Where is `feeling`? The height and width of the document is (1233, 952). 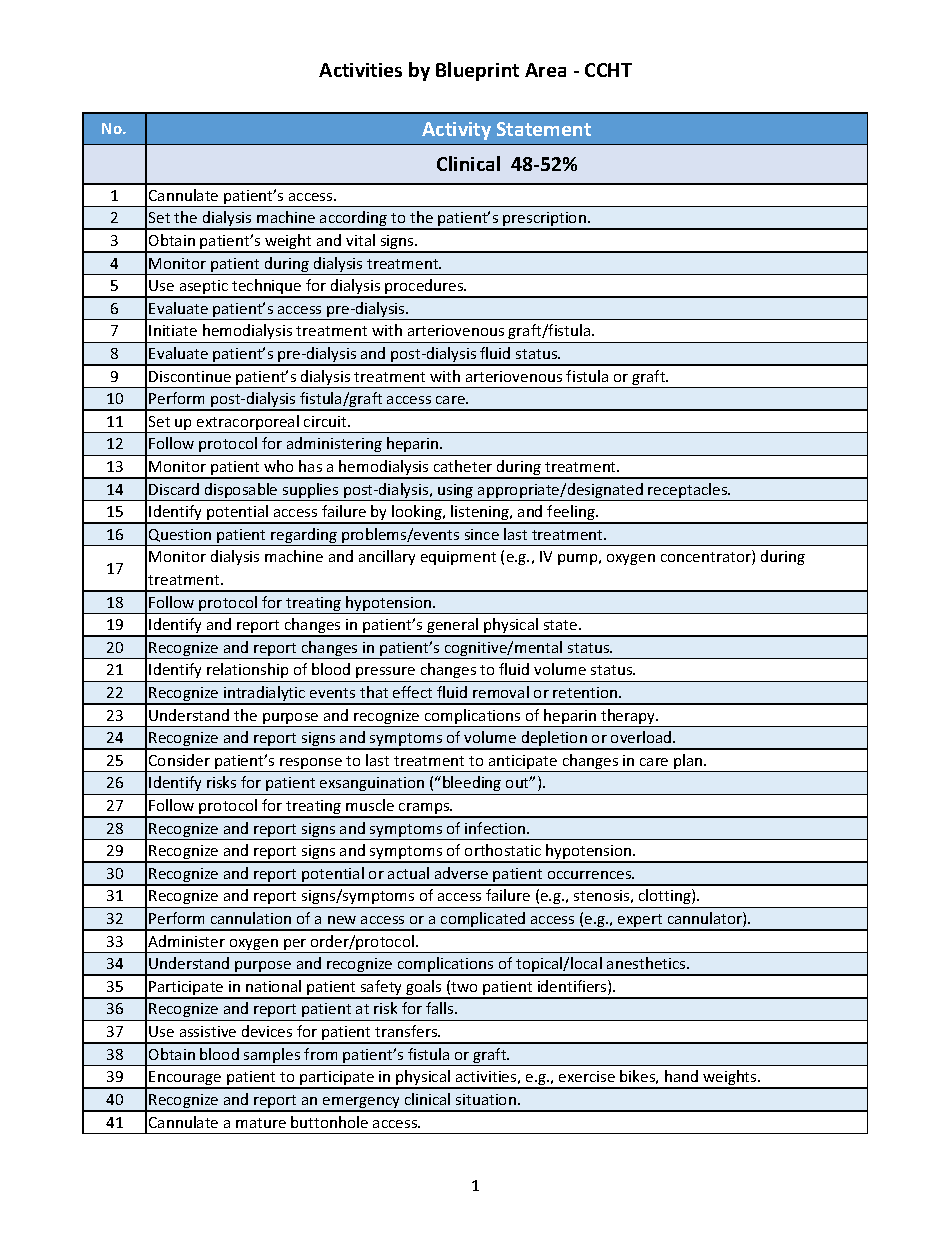
feeling is located at coordinates (571, 514).
